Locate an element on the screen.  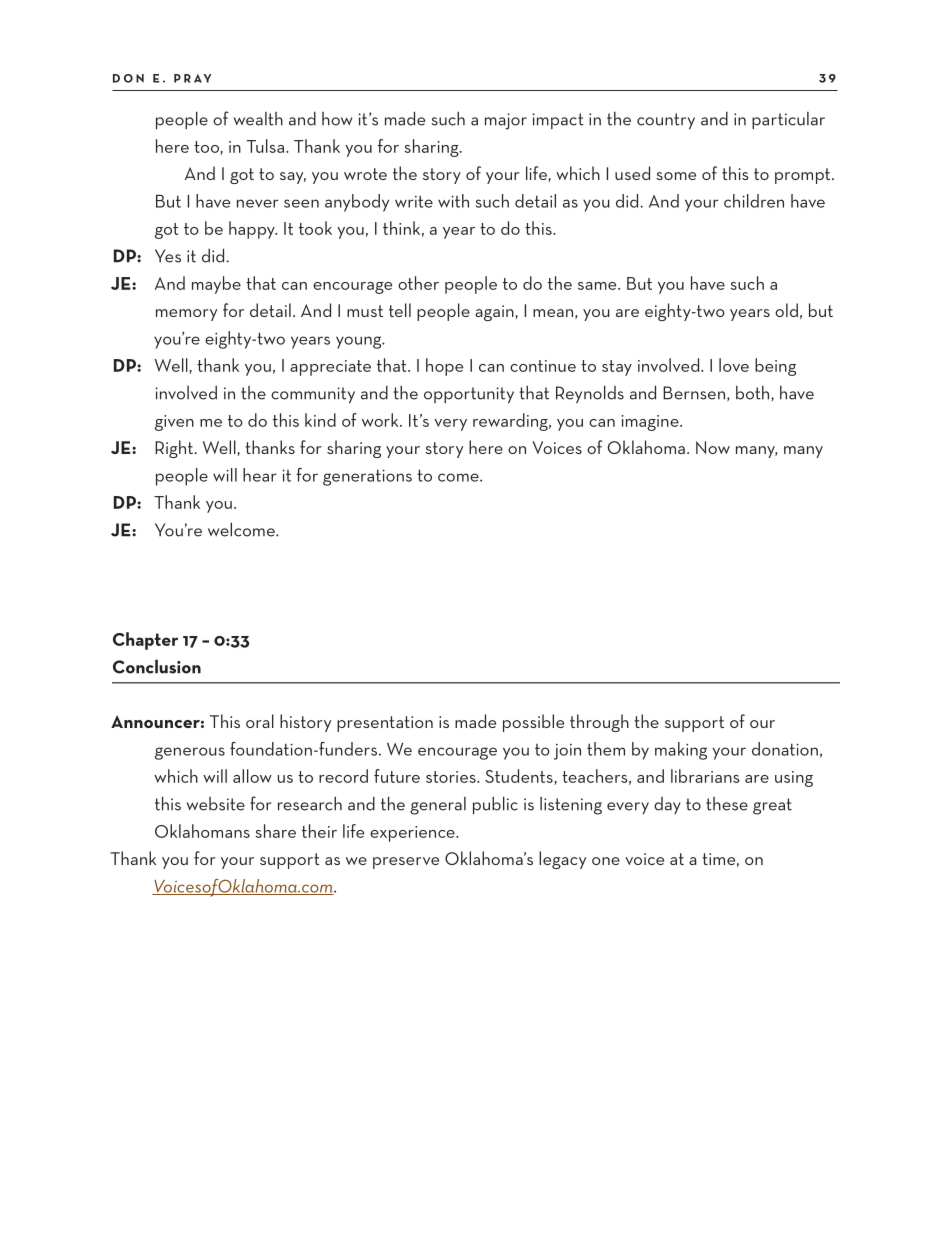
hear is located at coordinates (260, 475).
